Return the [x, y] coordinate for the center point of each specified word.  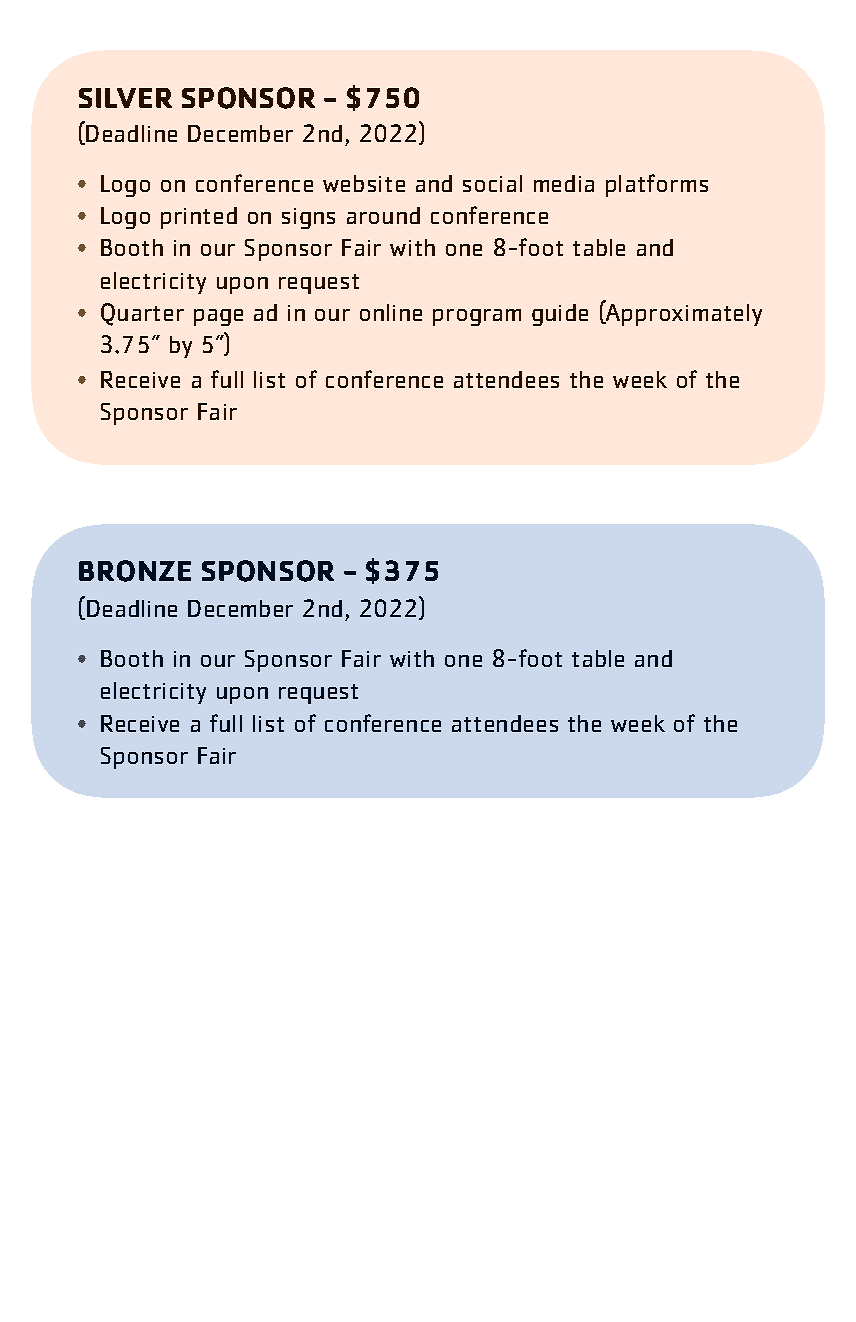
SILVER [125, 98]
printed [199, 218]
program [477, 317]
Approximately [683, 314]
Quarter [142, 314]
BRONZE [135, 571]
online [391, 312]
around [383, 215]
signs [308, 218]
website [364, 183]
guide [560, 315]
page [218, 317]
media [564, 183]
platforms [657, 185]
